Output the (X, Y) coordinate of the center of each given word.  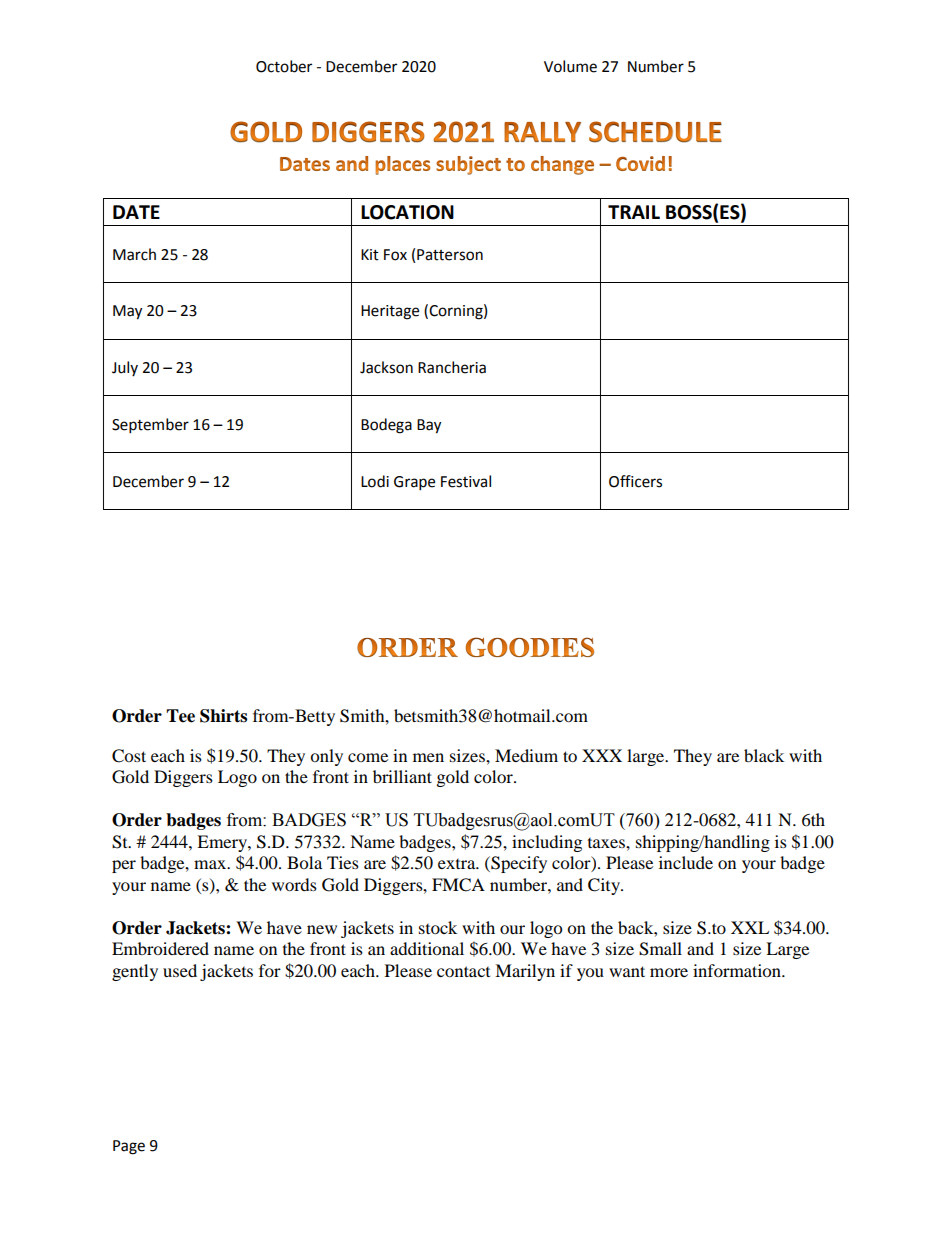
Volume (570, 66)
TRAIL (634, 212)
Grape (414, 483)
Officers (635, 481)
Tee (180, 716)
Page (129, 1147)
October (284, 66)
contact (463, 971)
